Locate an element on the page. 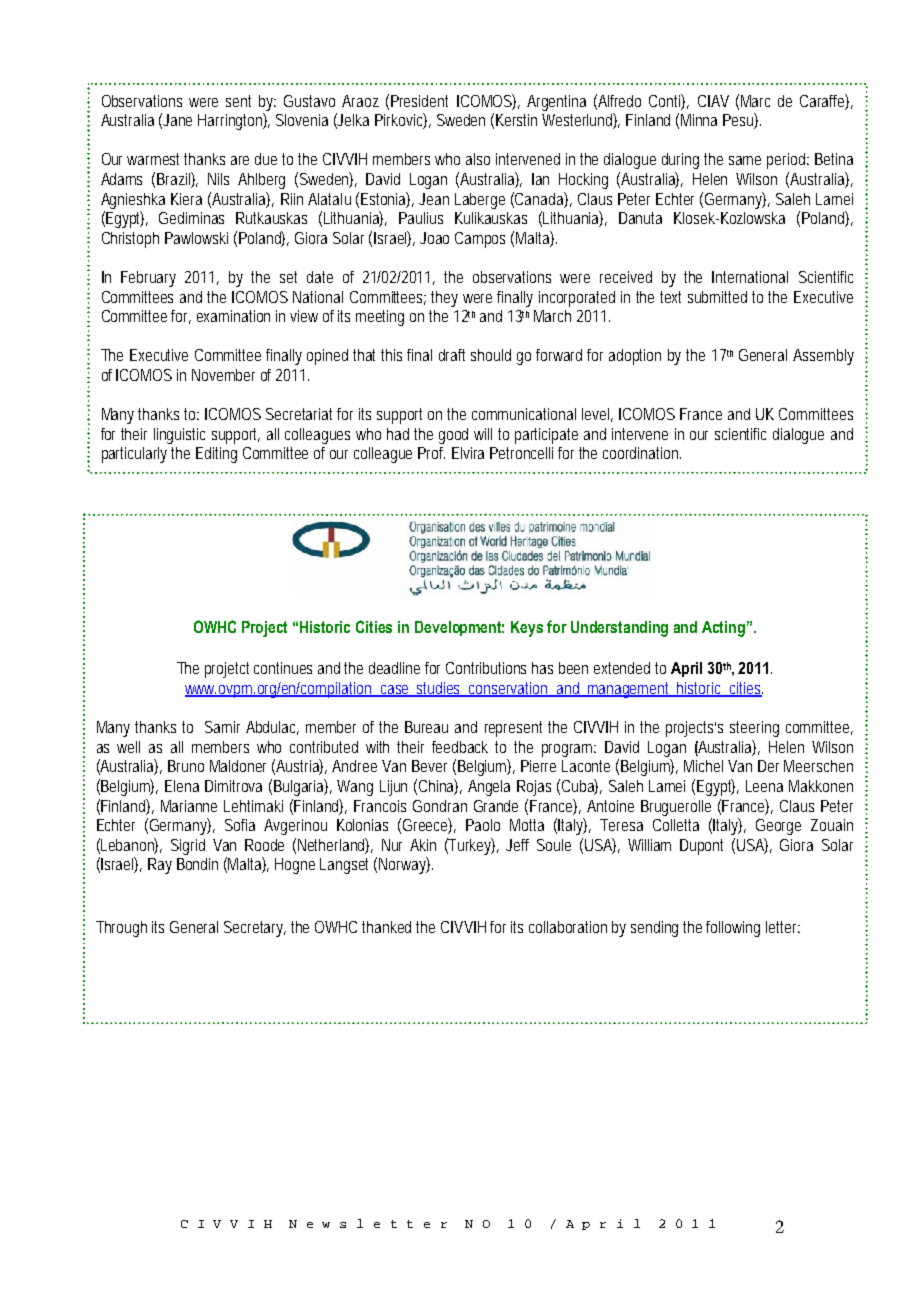  Norway is located at coordinates (404, 865).
